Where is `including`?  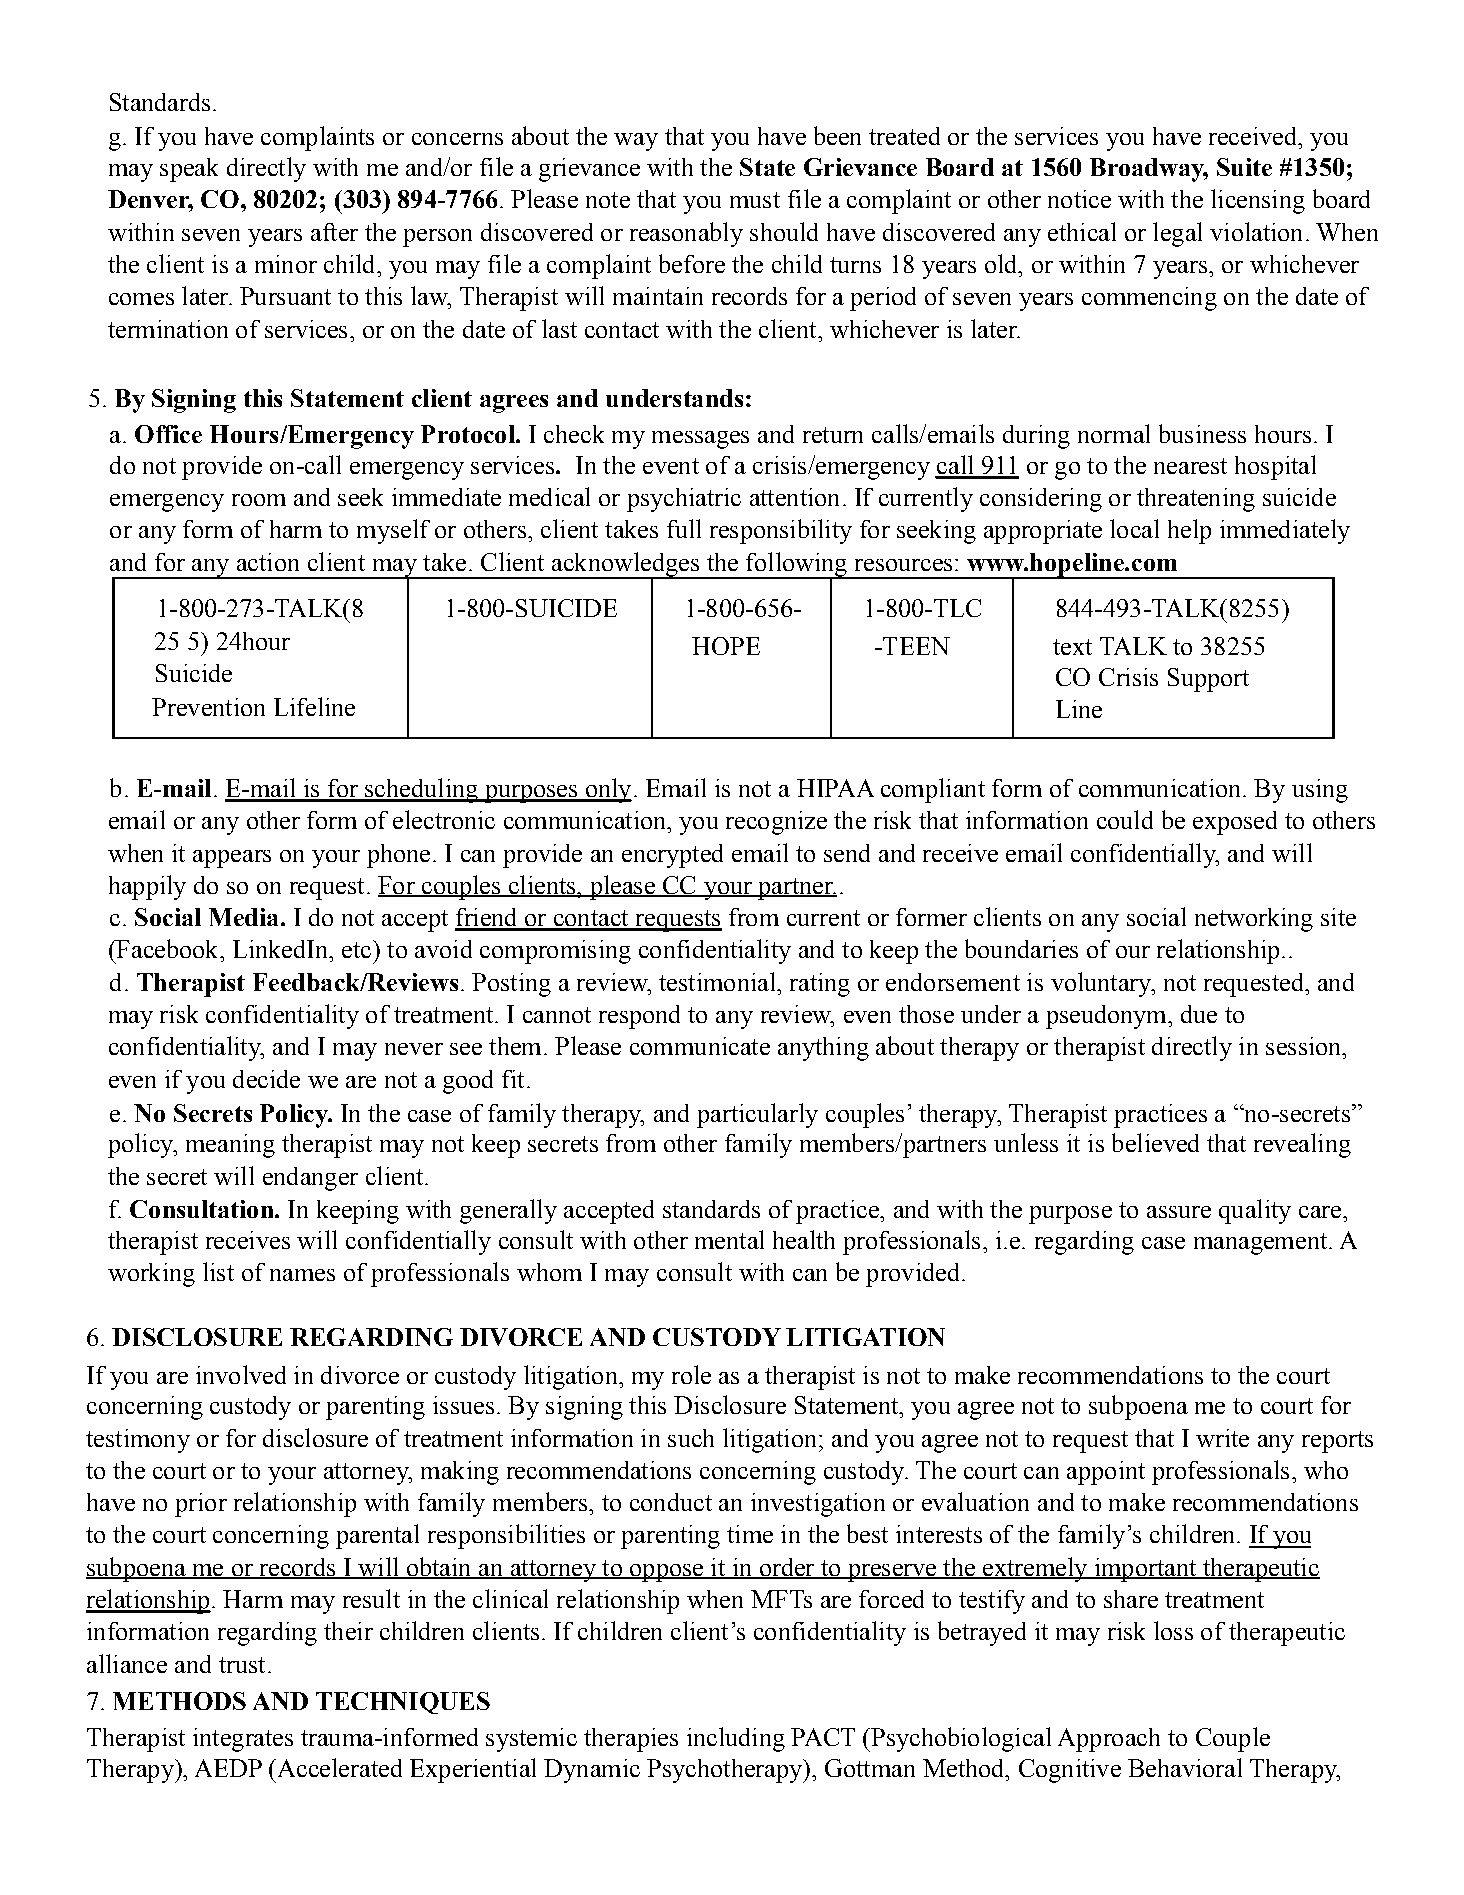 including is located at coordinates (736, 1739).
